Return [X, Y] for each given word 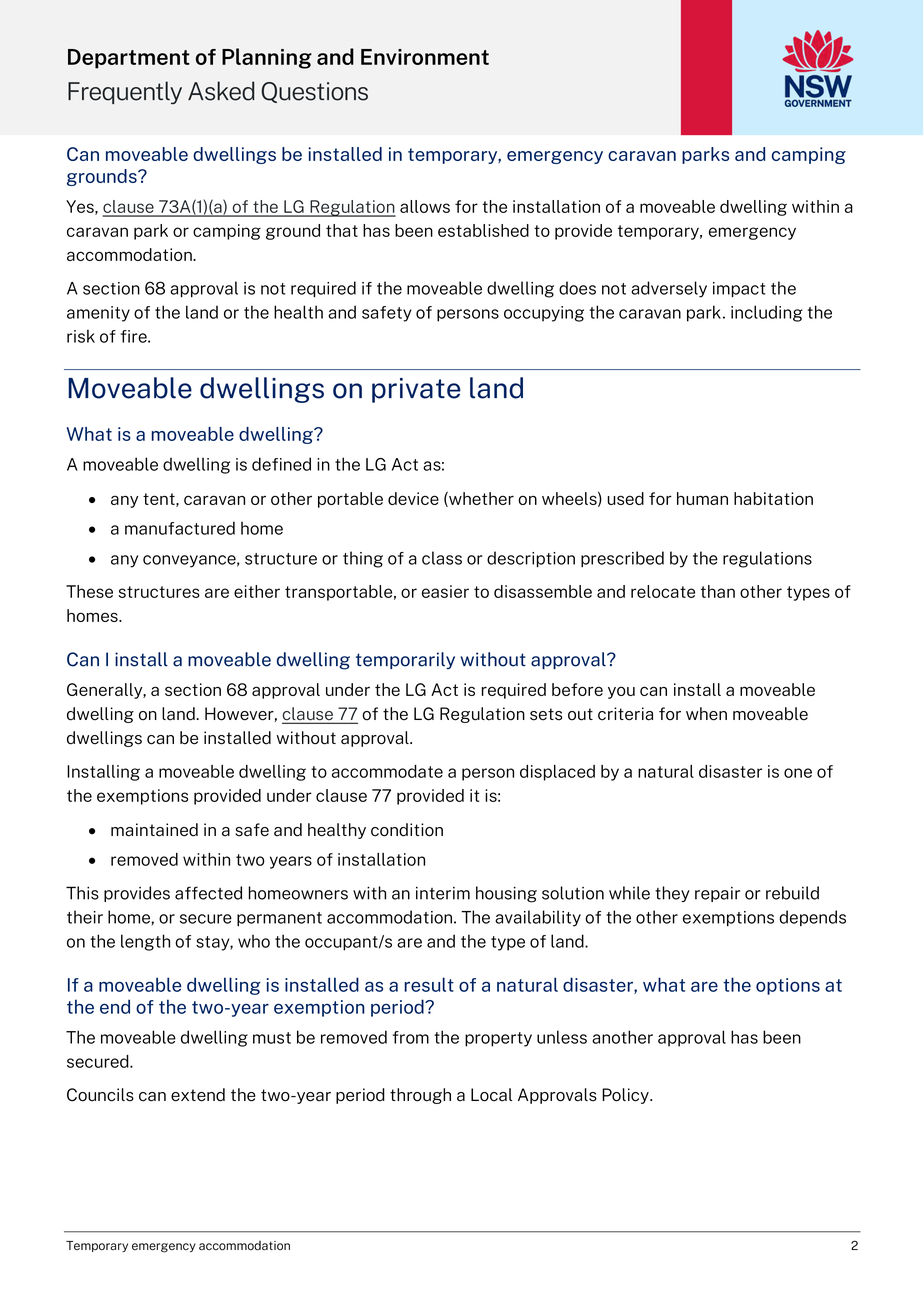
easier [445, 591]
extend [198, 1095]
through [420, 1096]
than [718, 591]
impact [739, 289]
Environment [425, 57]
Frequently [125, 93]
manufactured [180, 528]
